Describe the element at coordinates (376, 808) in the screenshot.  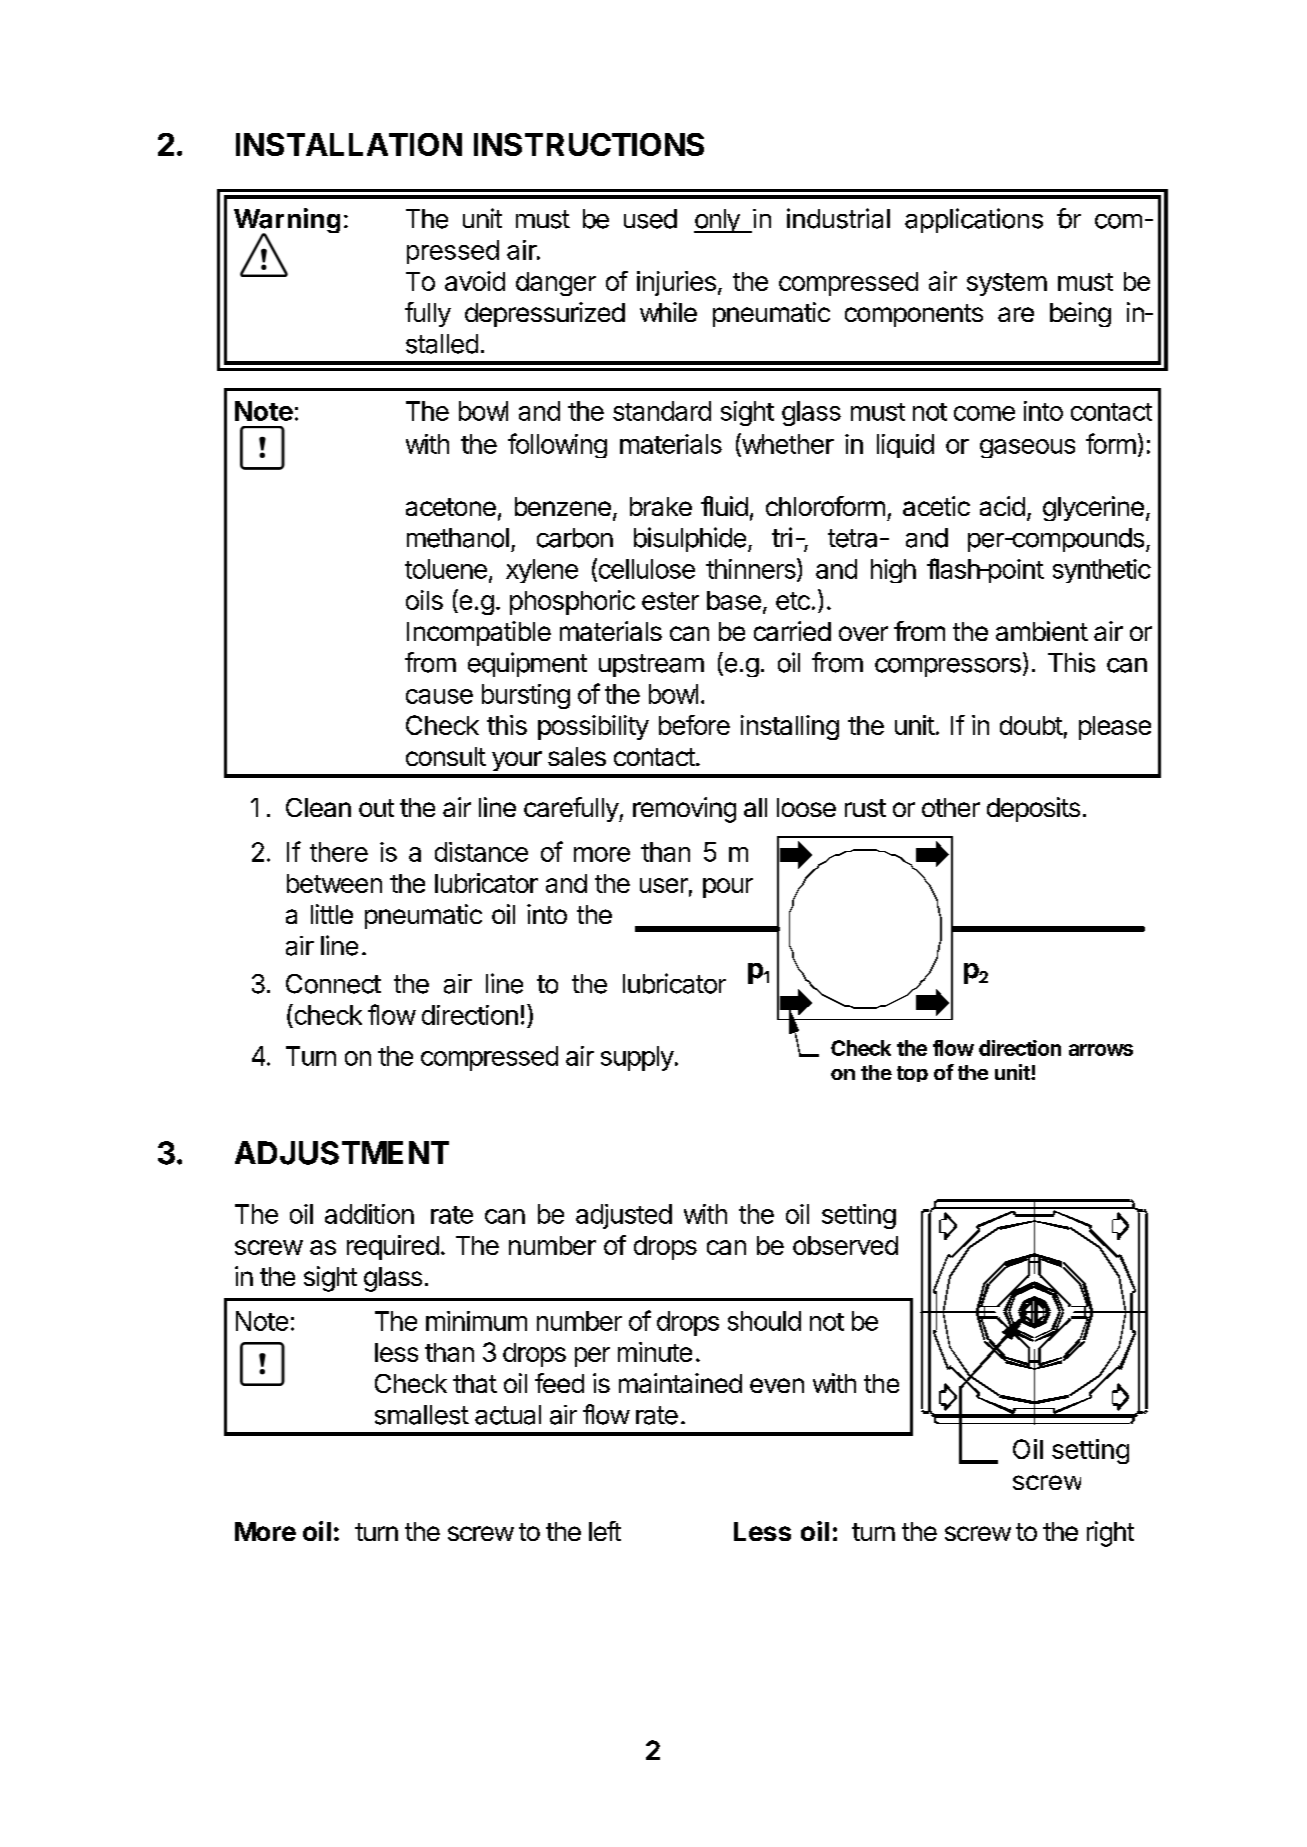
I see `out` at that location.
